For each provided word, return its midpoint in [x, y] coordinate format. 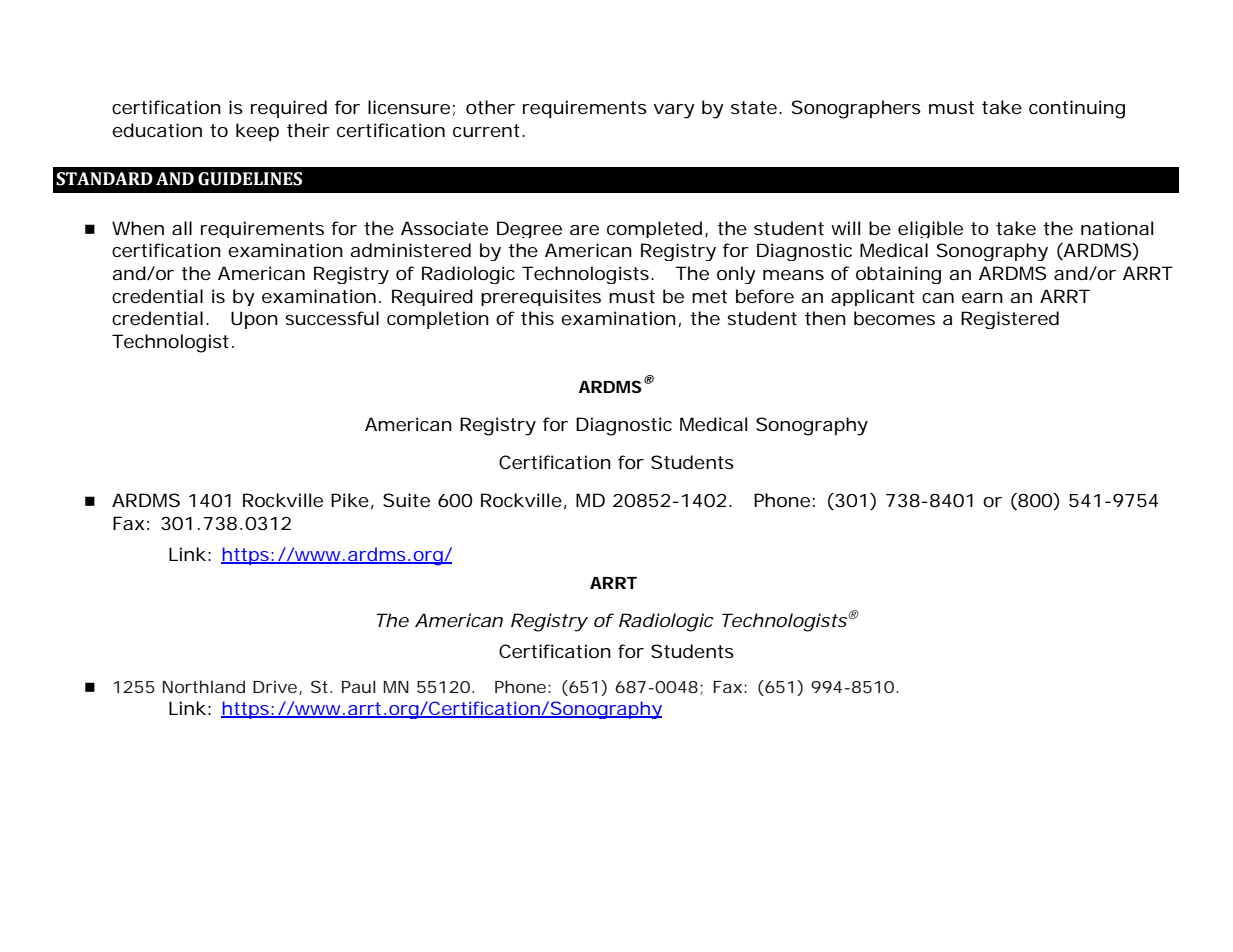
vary [674, 111]
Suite [406, 500]
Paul [359, 686]
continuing [1077, 109]
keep [257, 132]
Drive [276, 688]
